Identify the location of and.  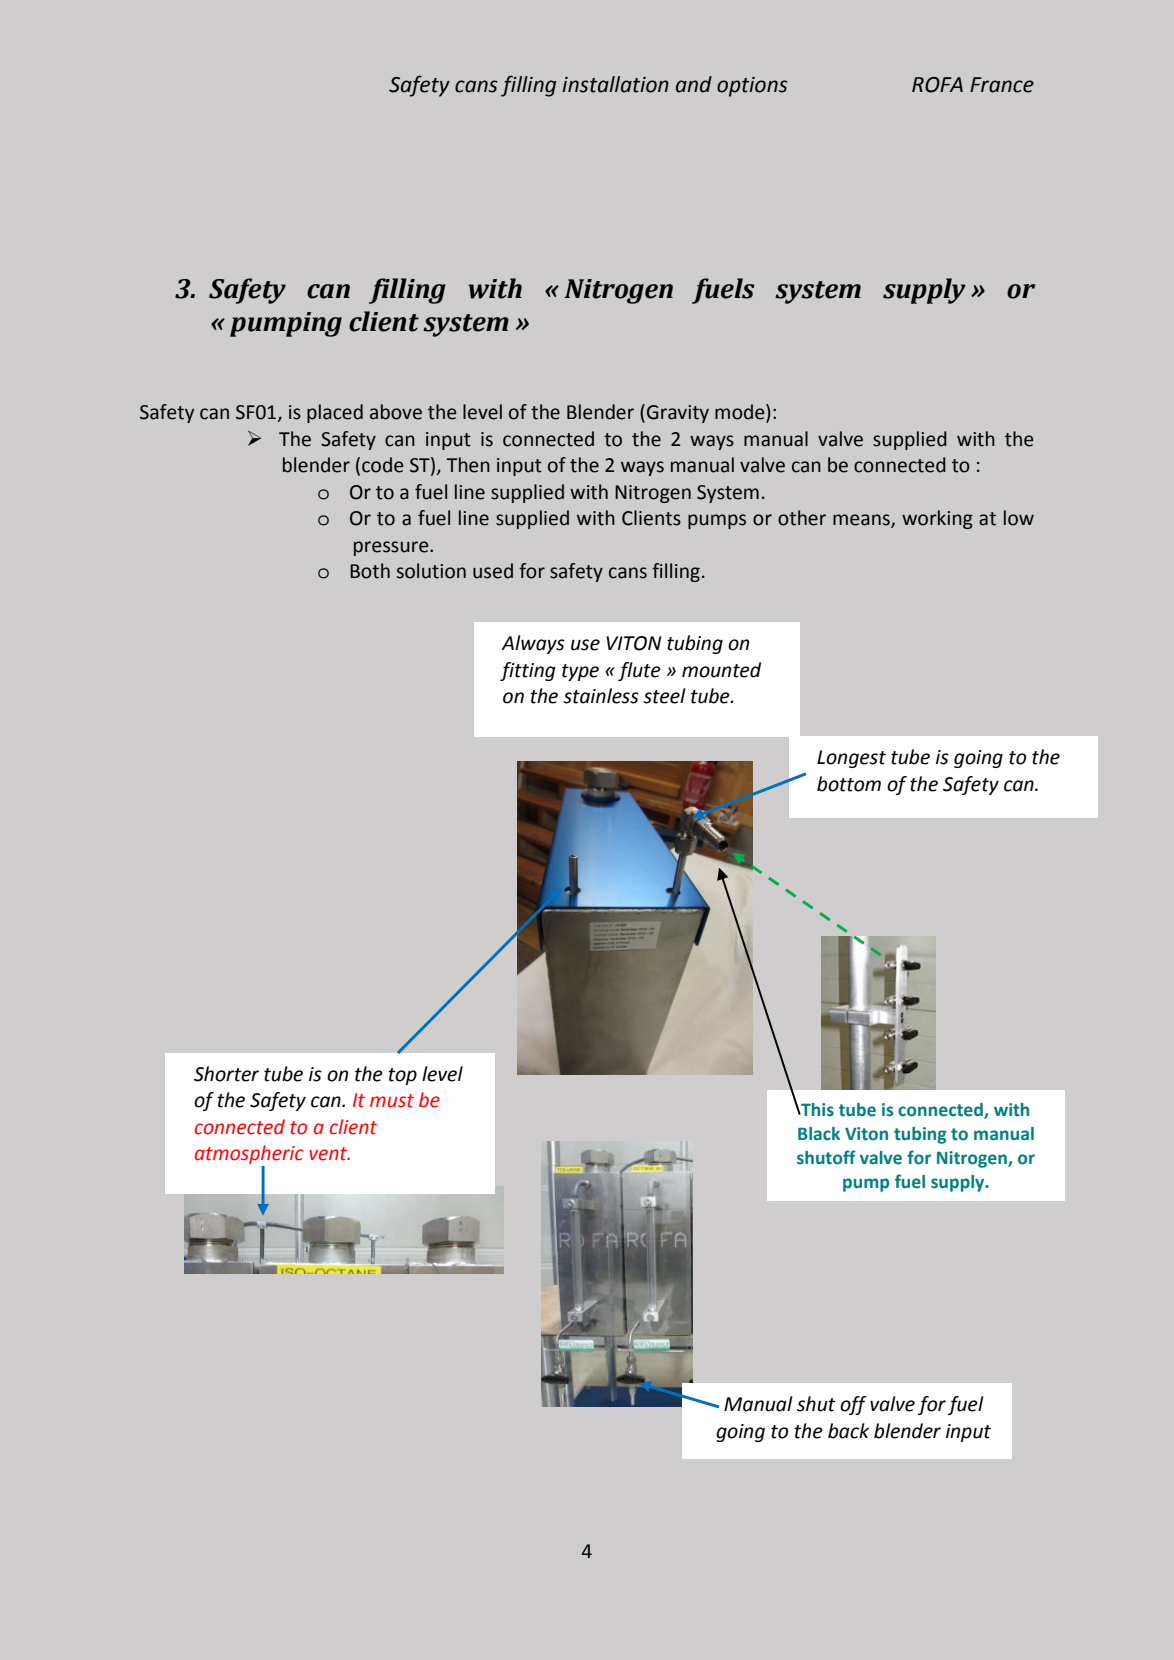
(694, 84).
